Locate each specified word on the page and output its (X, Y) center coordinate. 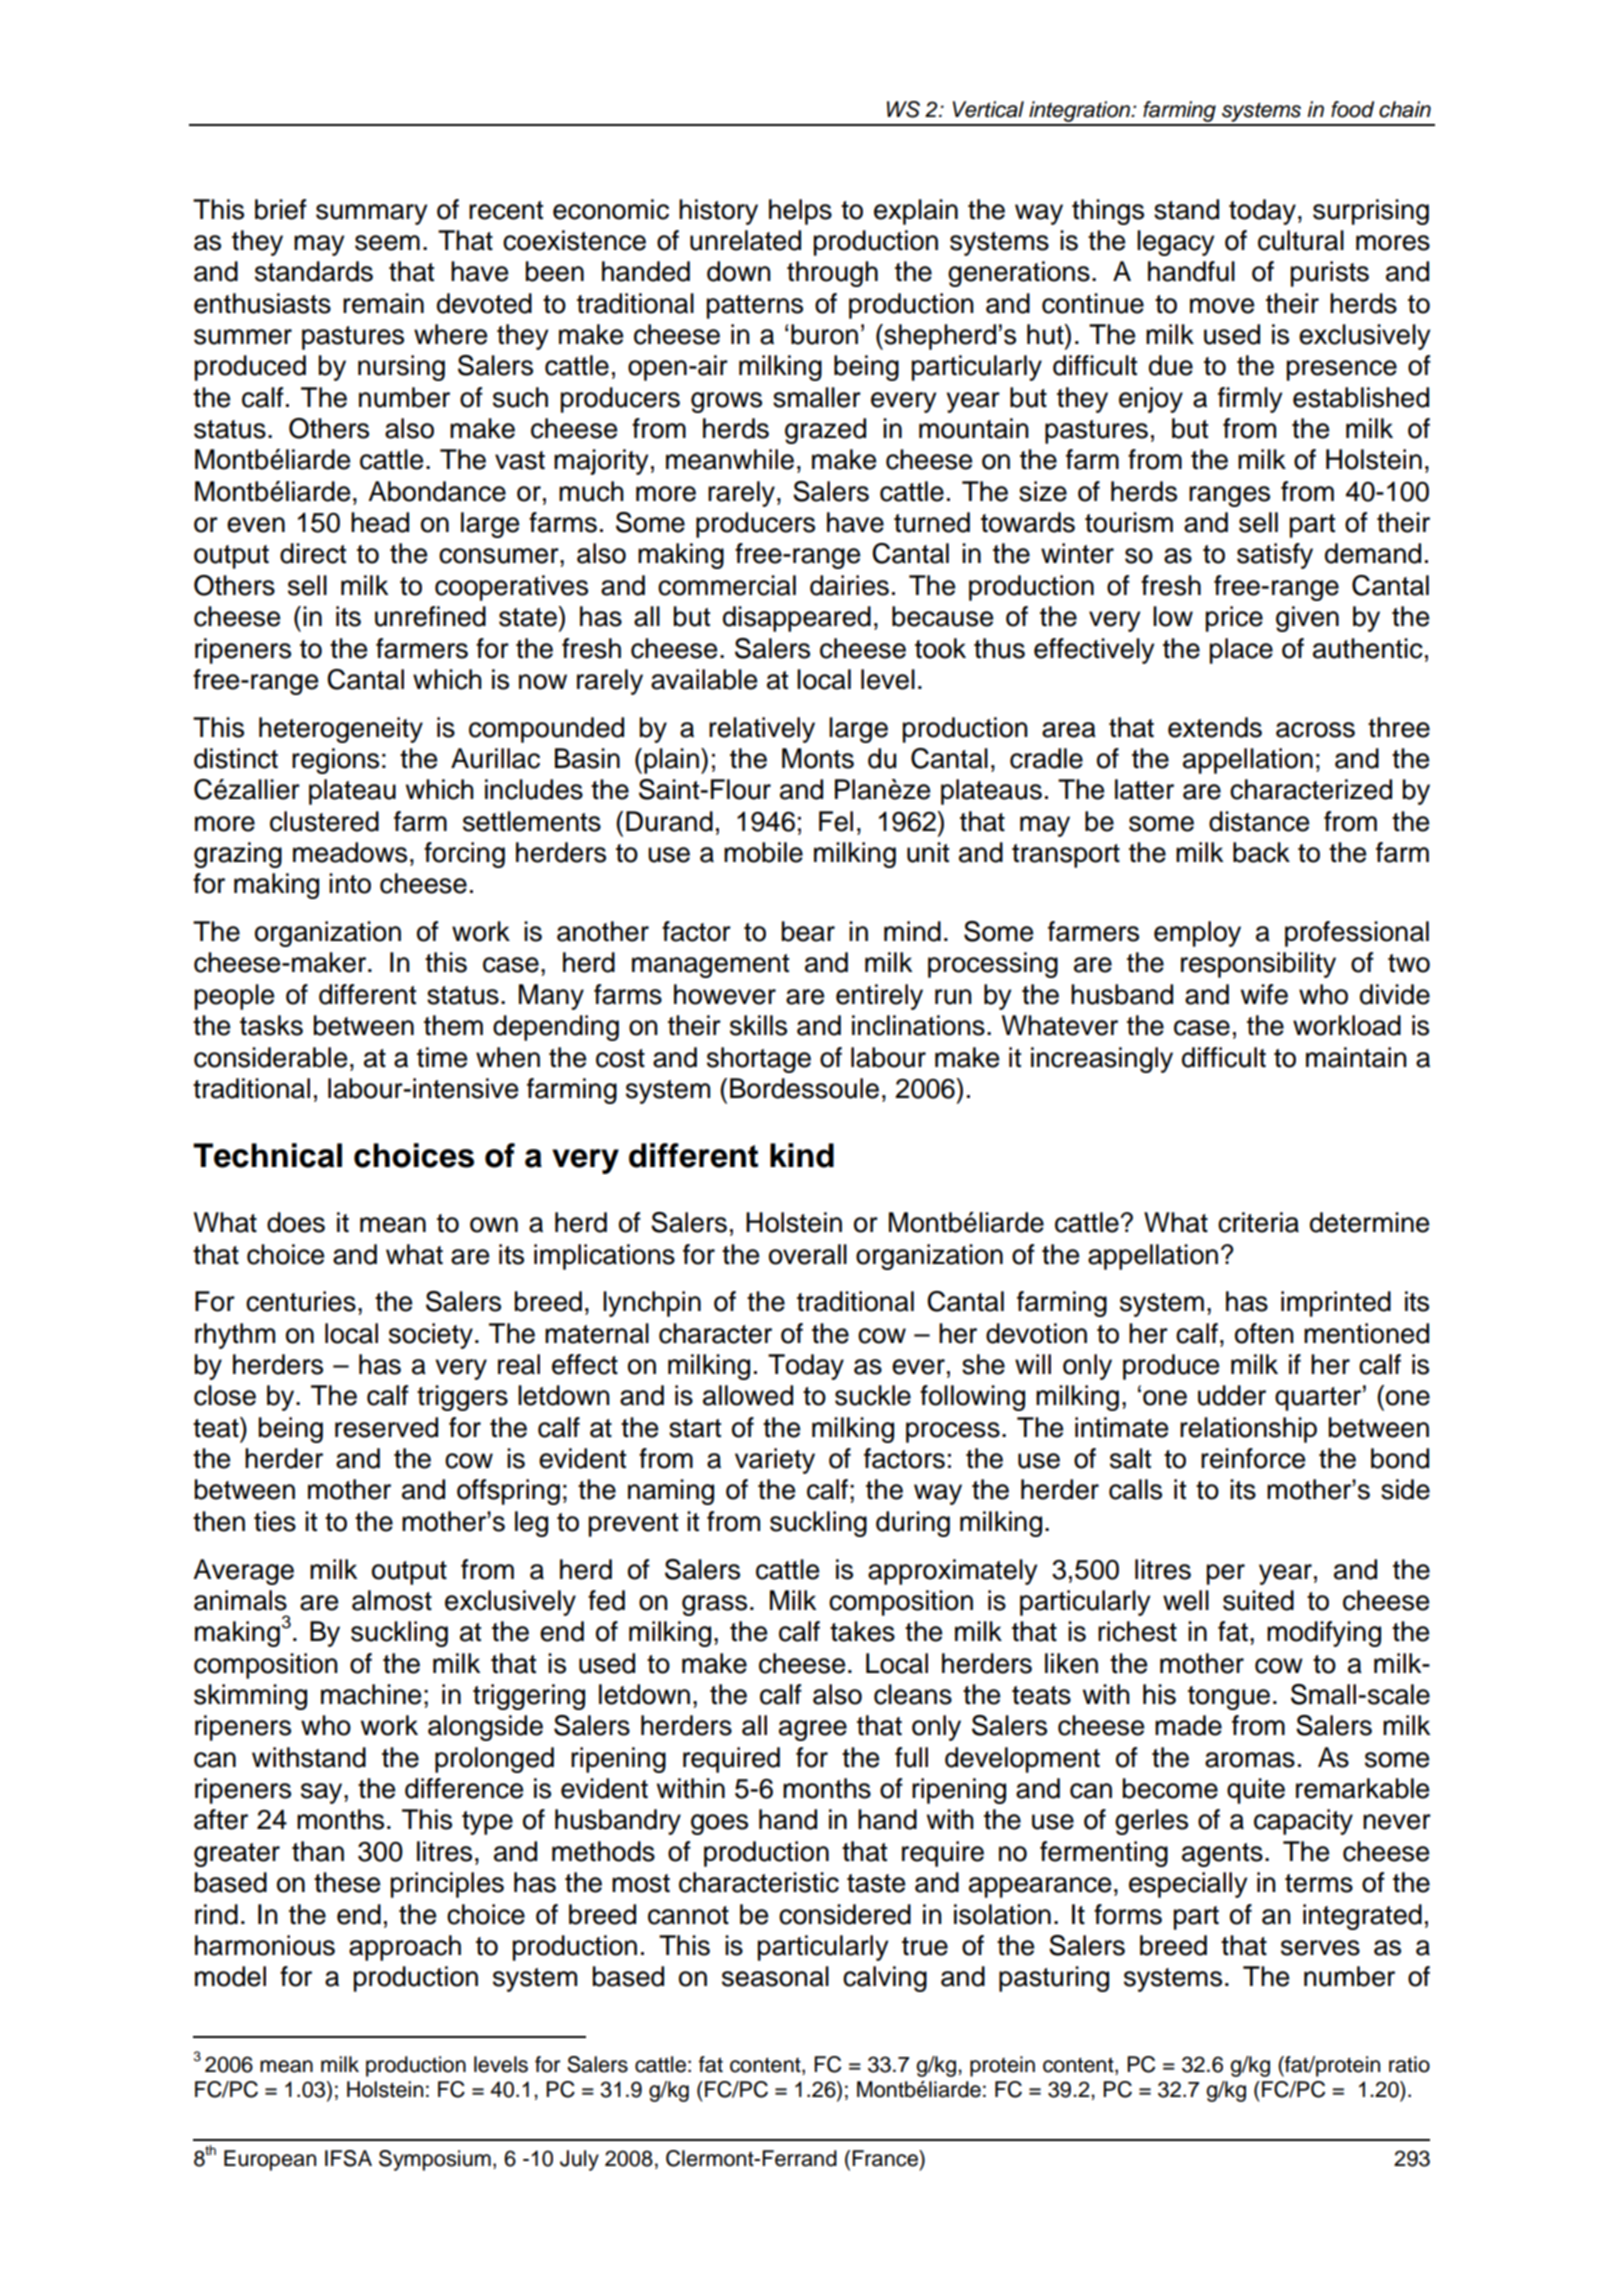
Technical (267, 1155)
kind (802, 1155)
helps (800, 212)
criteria (1258, 1222)
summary (371, 214)
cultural (1301, 240)
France (886, 2158)
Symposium (435, 2160)
